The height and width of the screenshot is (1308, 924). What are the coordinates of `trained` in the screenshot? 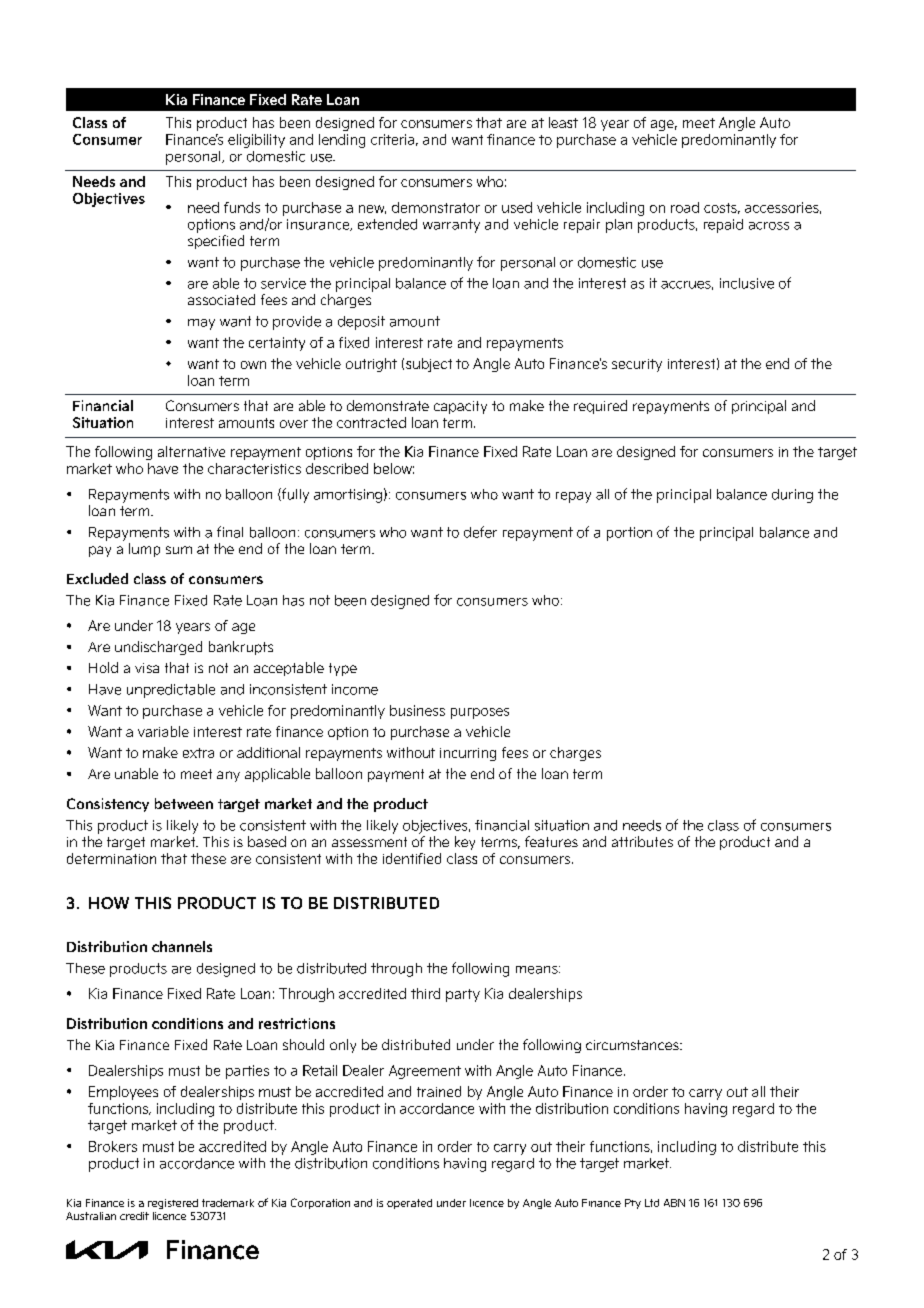 It's located at (439, 1091).
